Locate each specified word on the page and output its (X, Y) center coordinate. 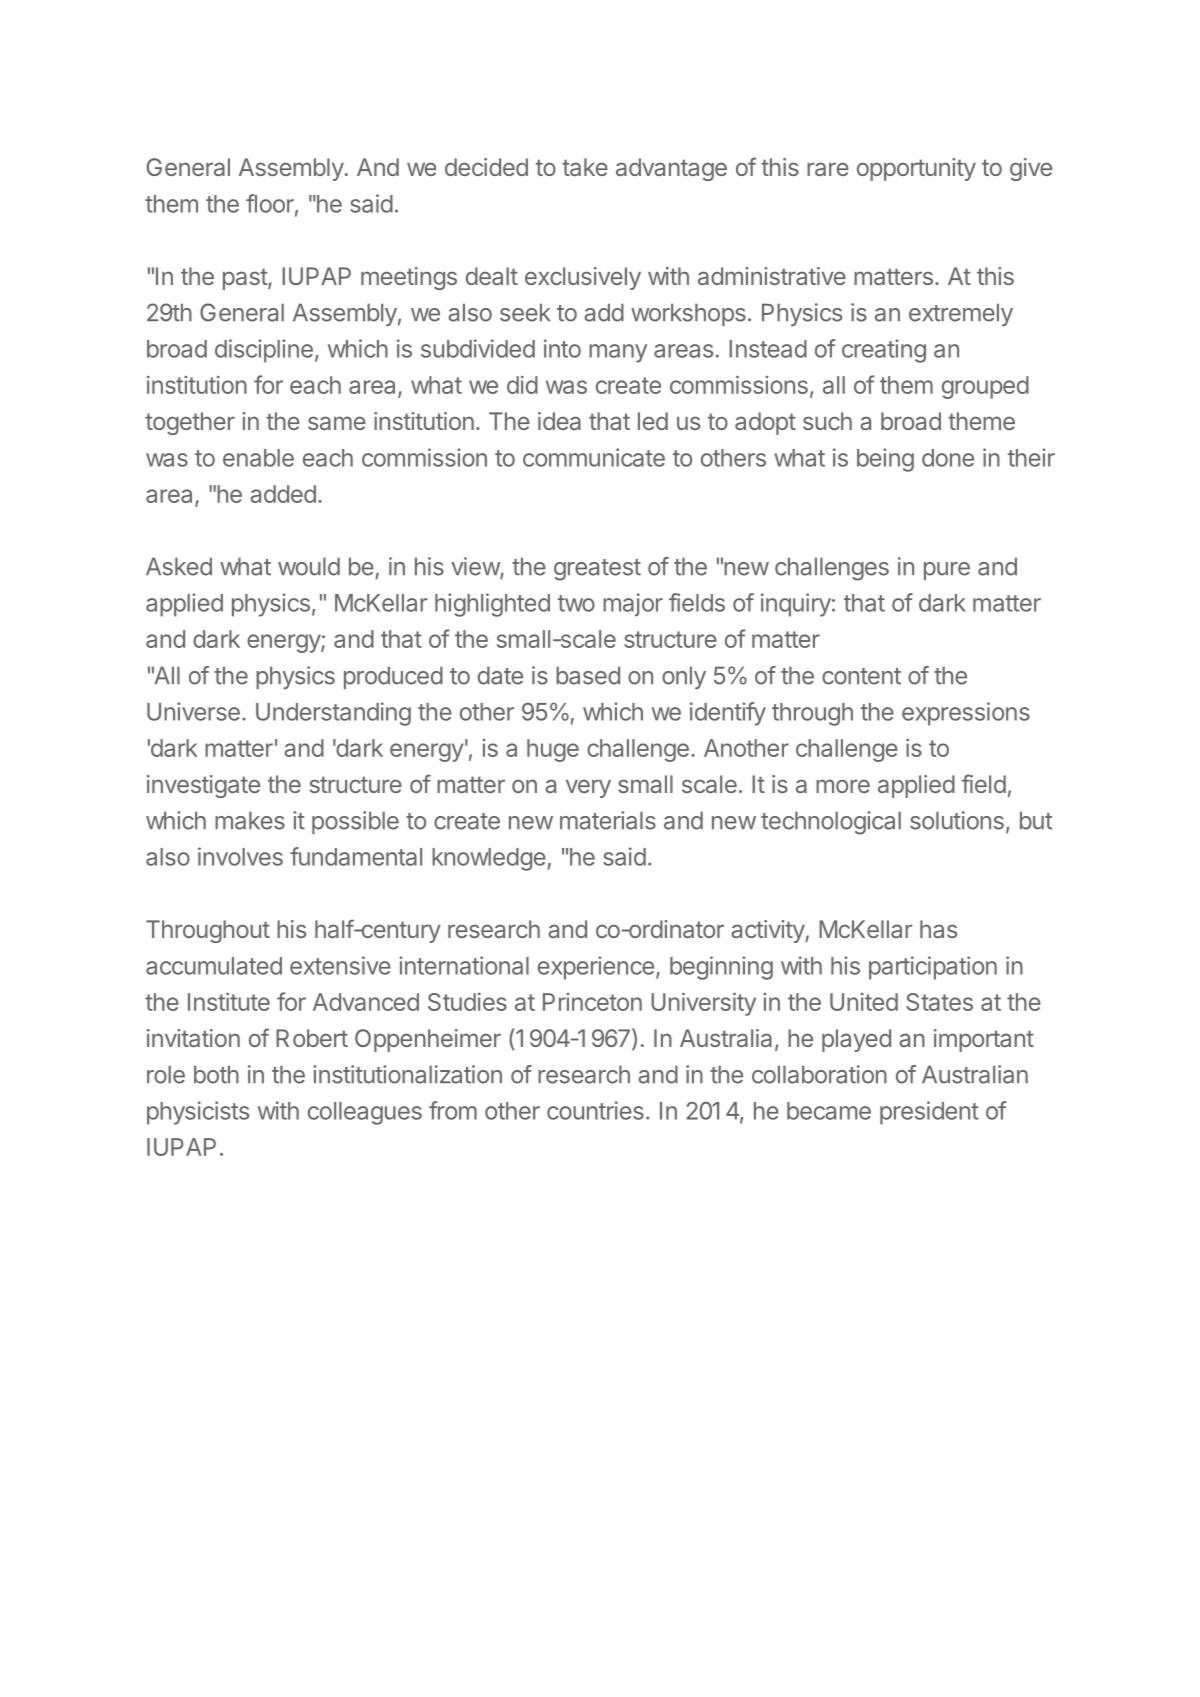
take (585, 167)
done (948, 458)
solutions (957, 820)
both (216, 1074)
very (588, 788)
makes (250, 820)
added (283, 494)
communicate (594, 457)
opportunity (916, 169)
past (246, 279)
